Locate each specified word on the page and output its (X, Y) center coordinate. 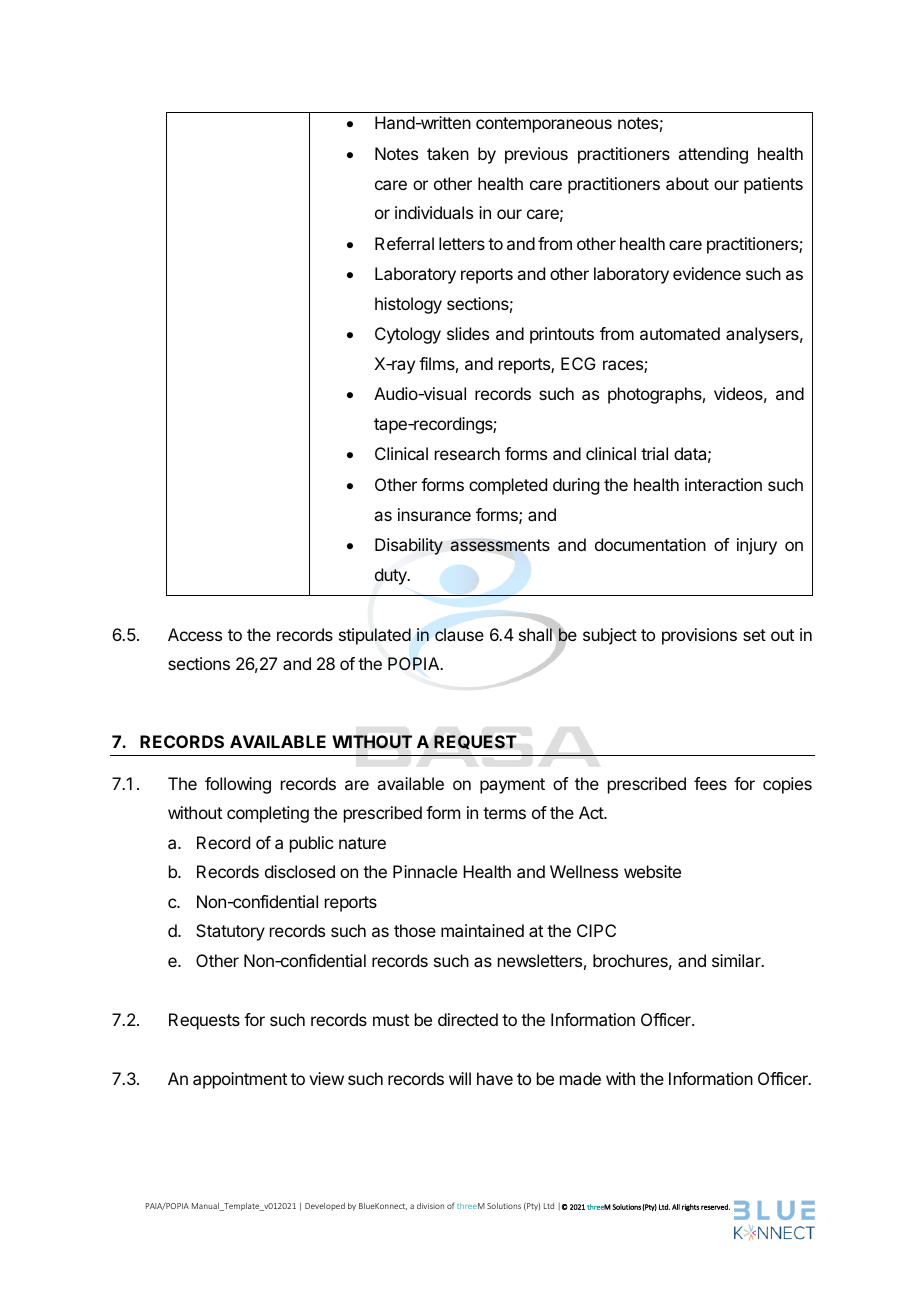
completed (508, 486)
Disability (409, 546)
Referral (404, 243)
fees (710, 783)
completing (268, 814)
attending (713, 155)
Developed (325, 1207)
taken (448, 153)
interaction (723, 484)
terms (504, 813)
